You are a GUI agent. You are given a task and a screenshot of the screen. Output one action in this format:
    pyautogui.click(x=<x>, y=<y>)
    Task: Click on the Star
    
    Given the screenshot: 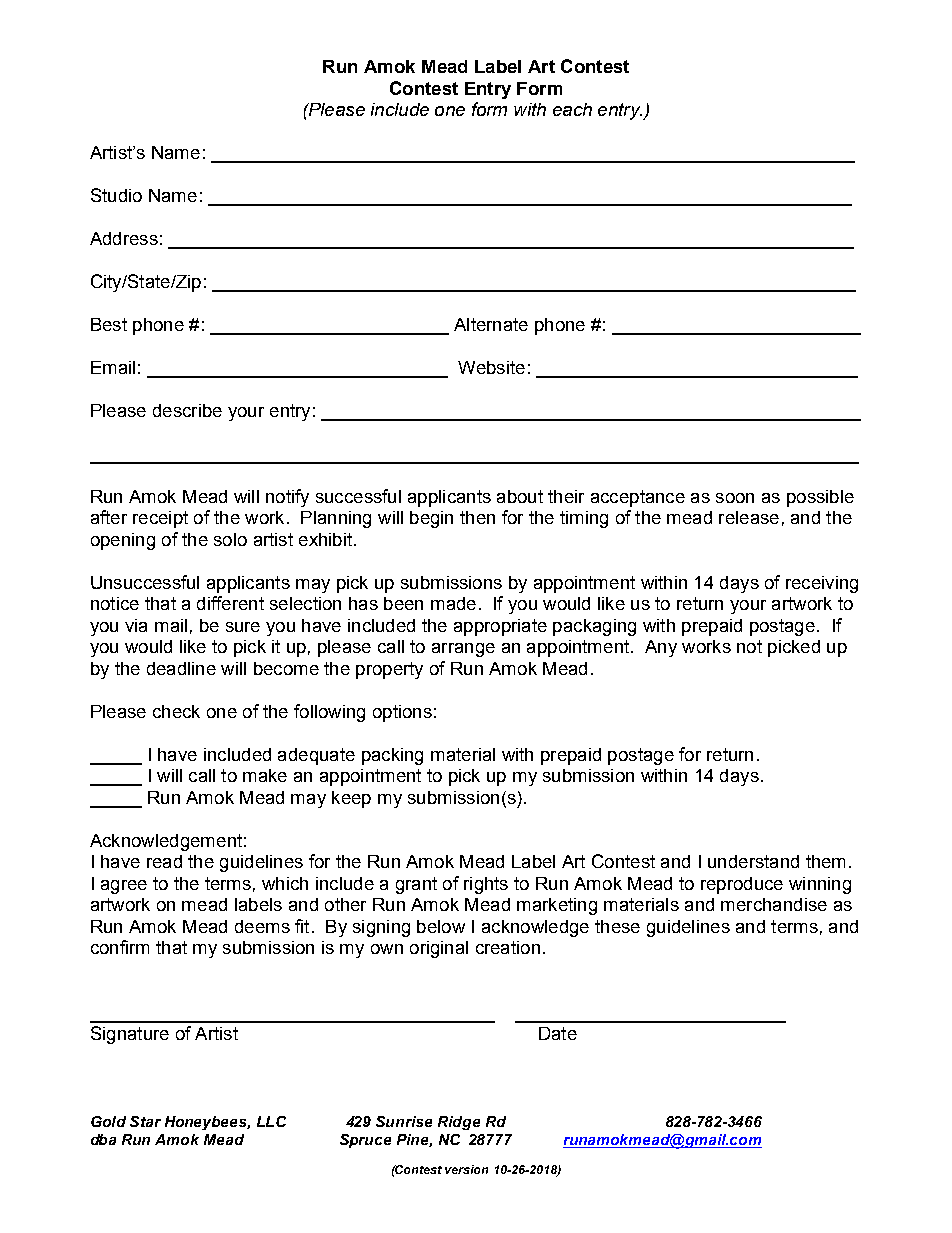 What is the action you would take?
    pyautogui.click(x=145, y=1121)
